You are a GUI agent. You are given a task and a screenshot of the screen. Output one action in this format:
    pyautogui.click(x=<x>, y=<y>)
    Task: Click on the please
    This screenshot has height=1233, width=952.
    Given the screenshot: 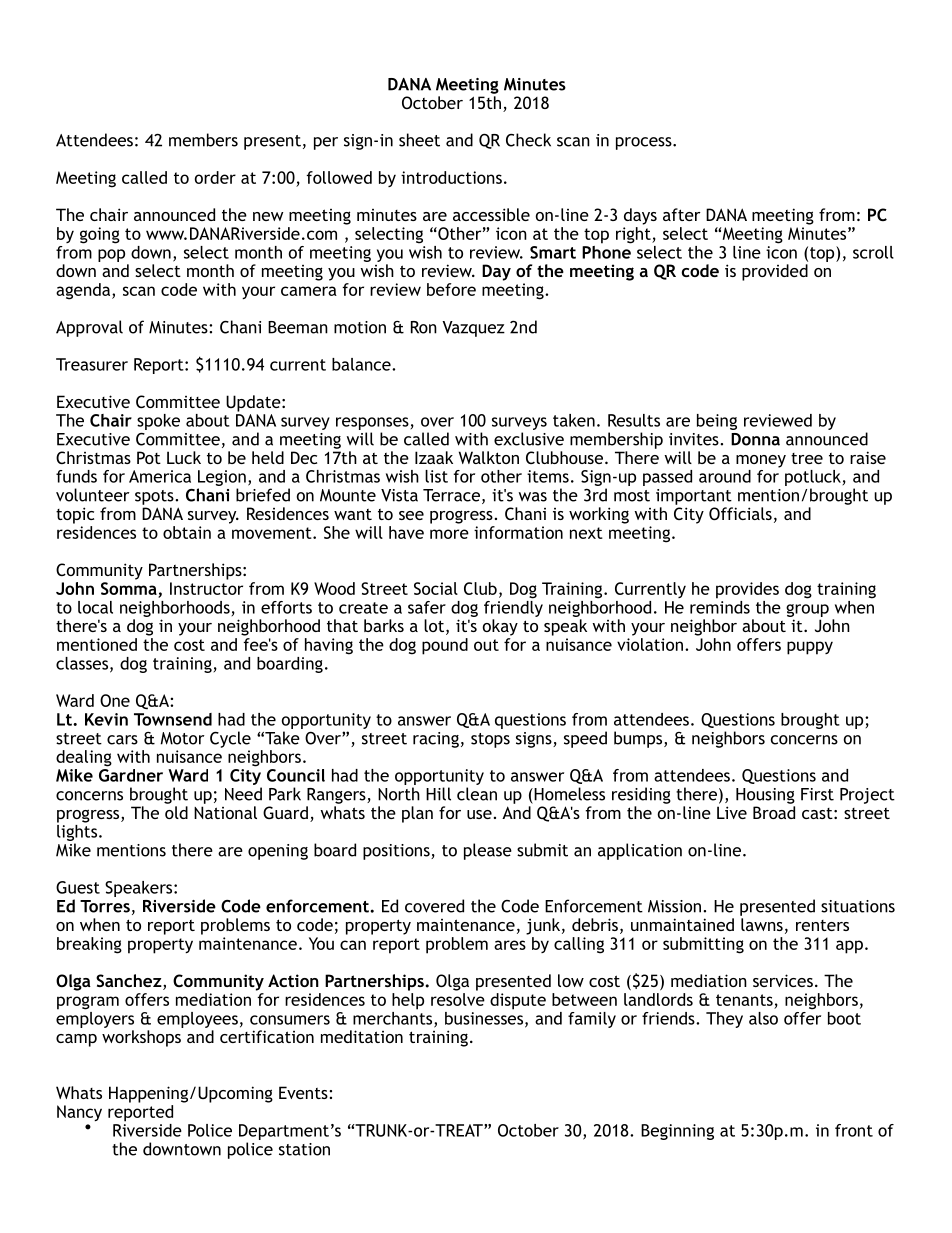 What is the action you would take?
    pyautogui.click(x=488, y=851)
